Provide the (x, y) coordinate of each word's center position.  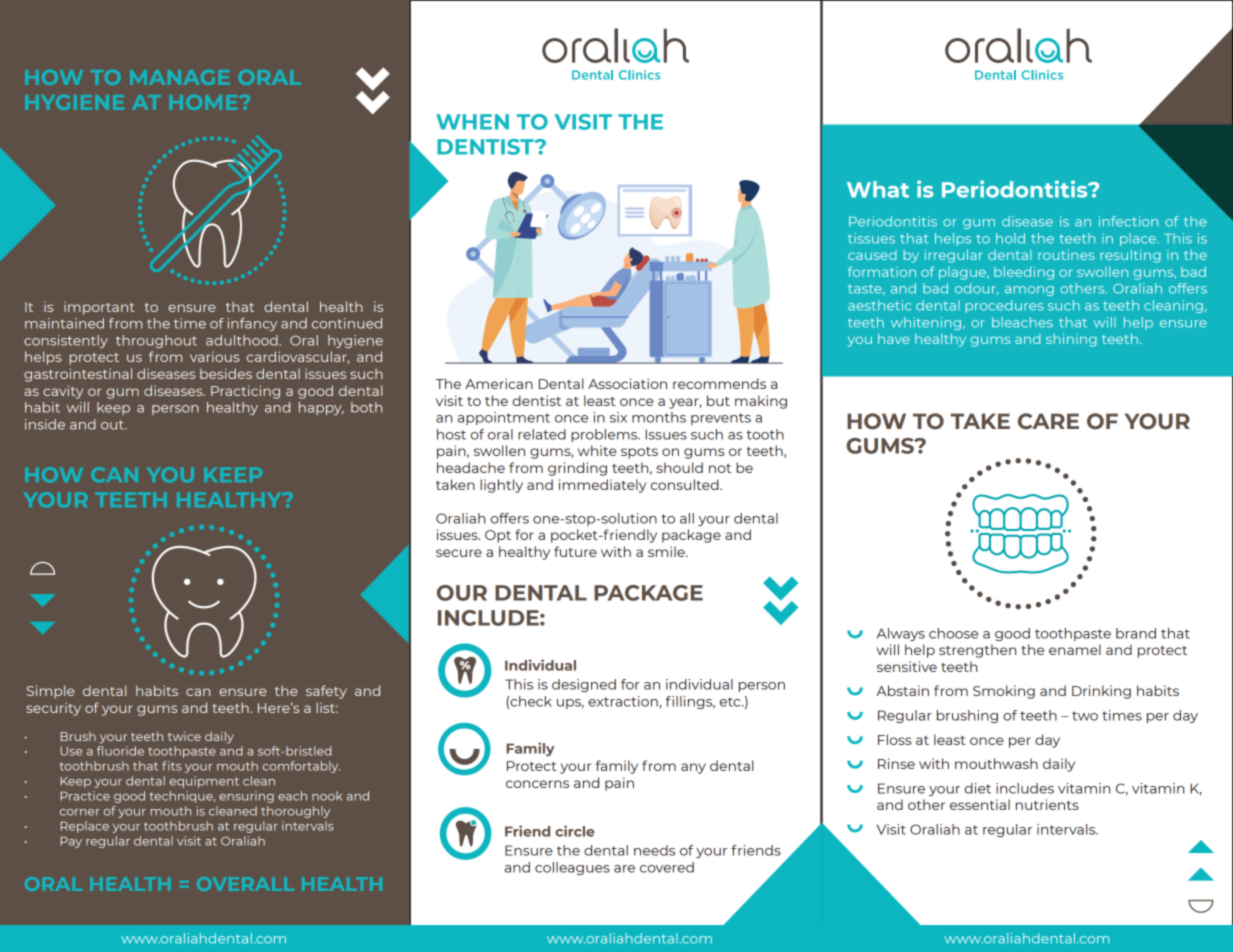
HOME (205, 102)
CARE (1048, 421)
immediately (602, 486)
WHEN (472, 122)
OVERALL (245, 884)
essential (980, 804)
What (878, 189)
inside (45, 424)
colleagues (572, 868)
